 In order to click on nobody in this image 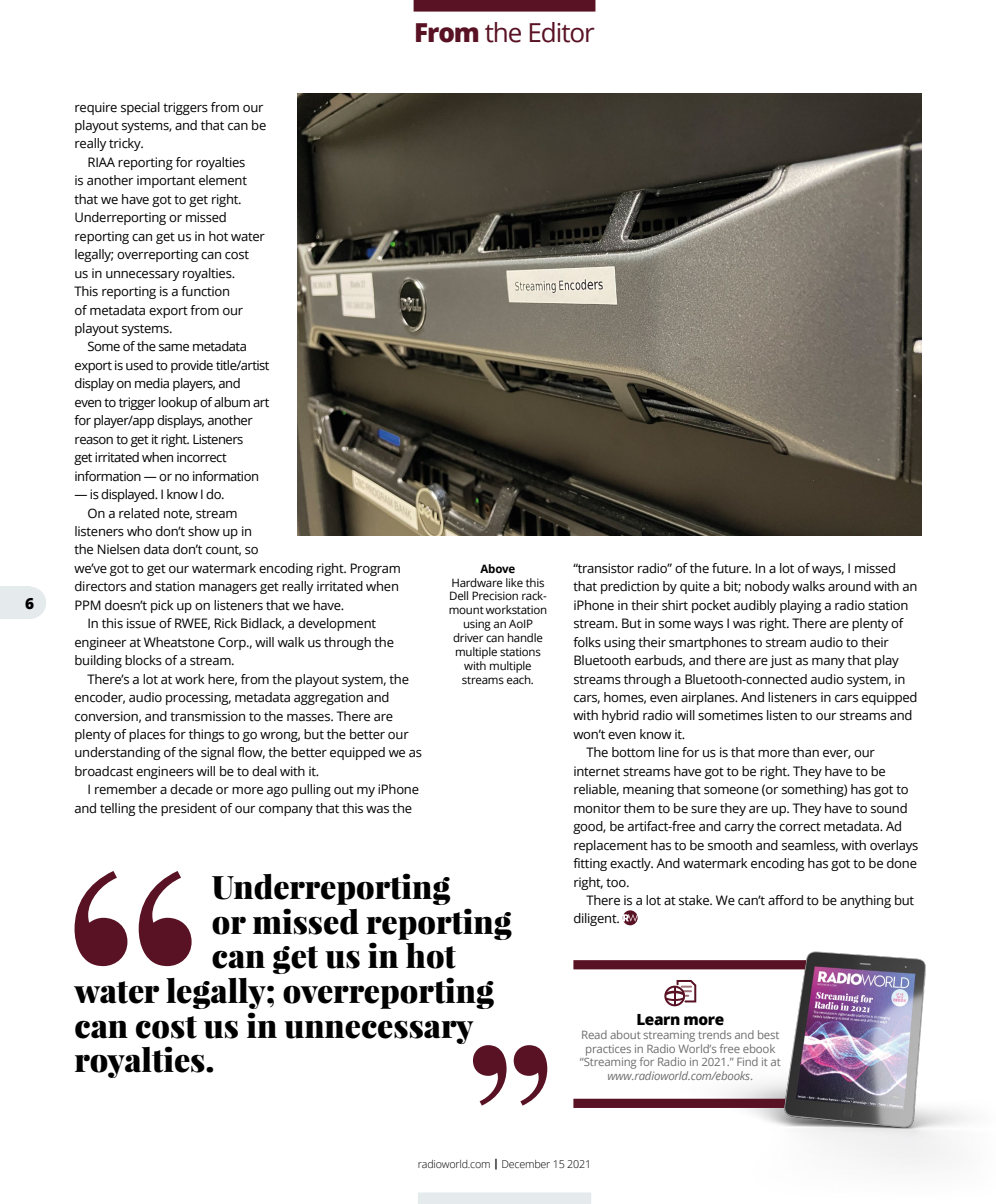, I will do `click(767, 587)`.
